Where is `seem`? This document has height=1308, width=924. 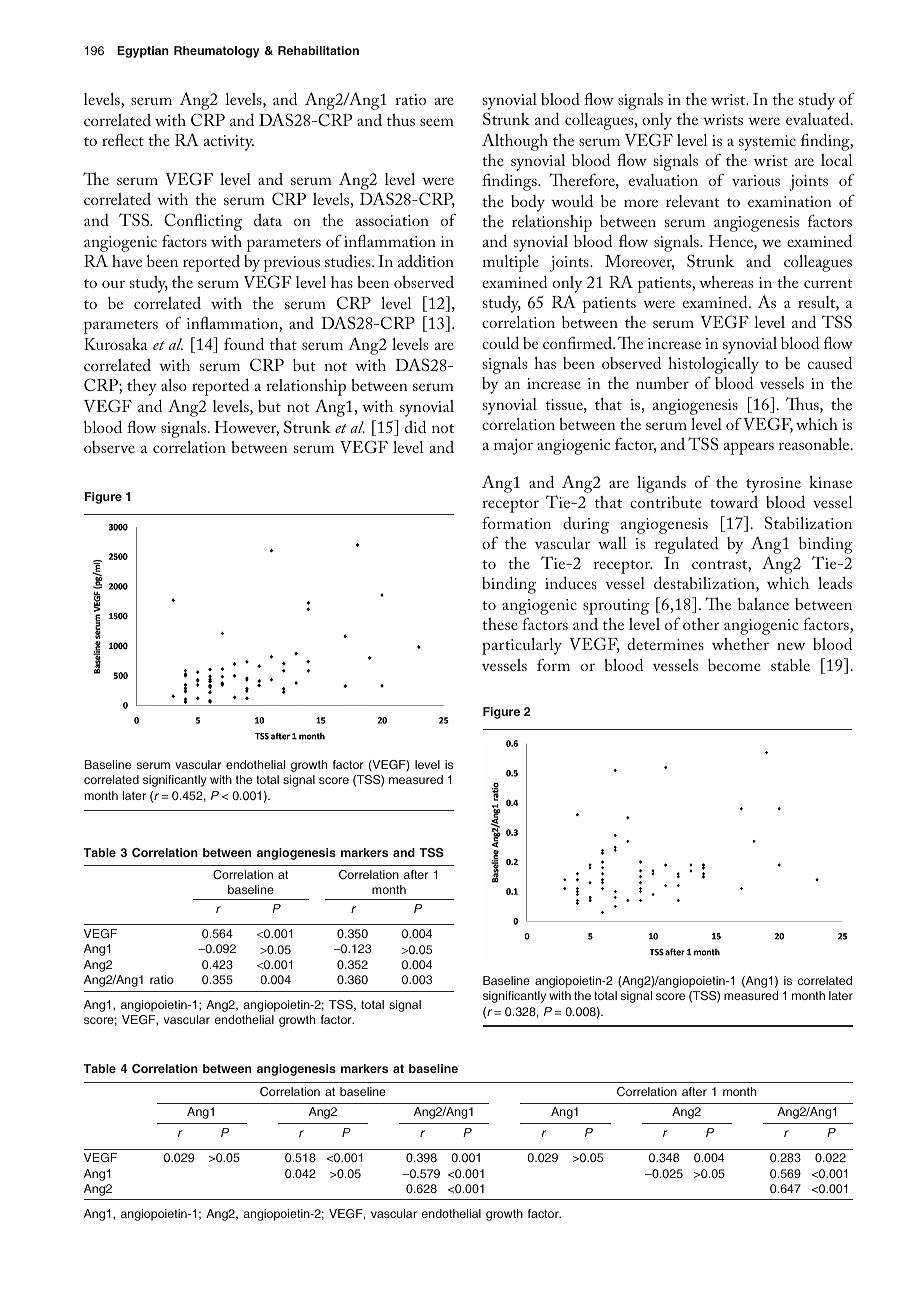 seem is located at coordinates (437, 122).
